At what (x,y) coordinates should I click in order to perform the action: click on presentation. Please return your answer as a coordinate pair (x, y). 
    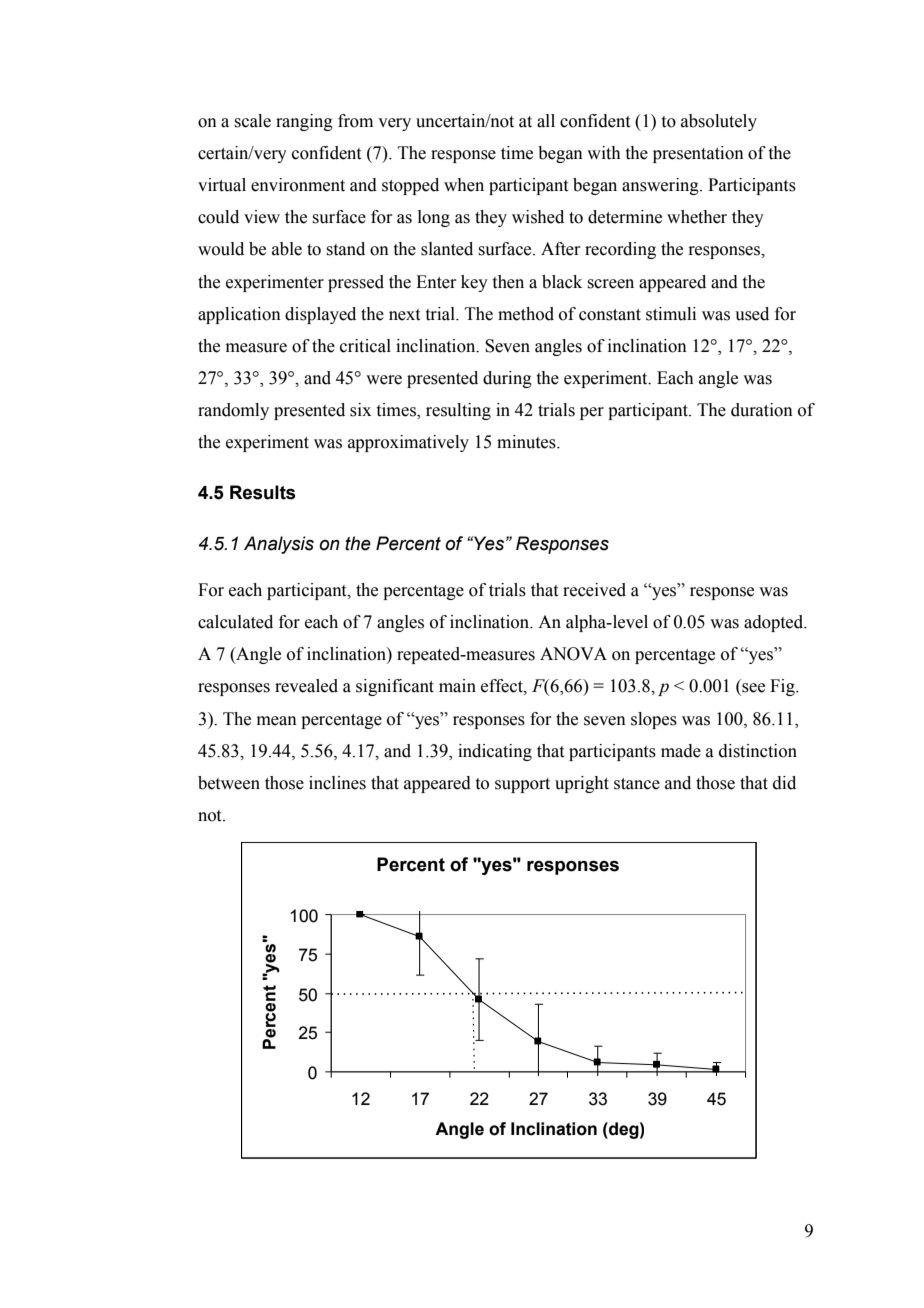
    Looking at the image, I should click on (698, 154).
